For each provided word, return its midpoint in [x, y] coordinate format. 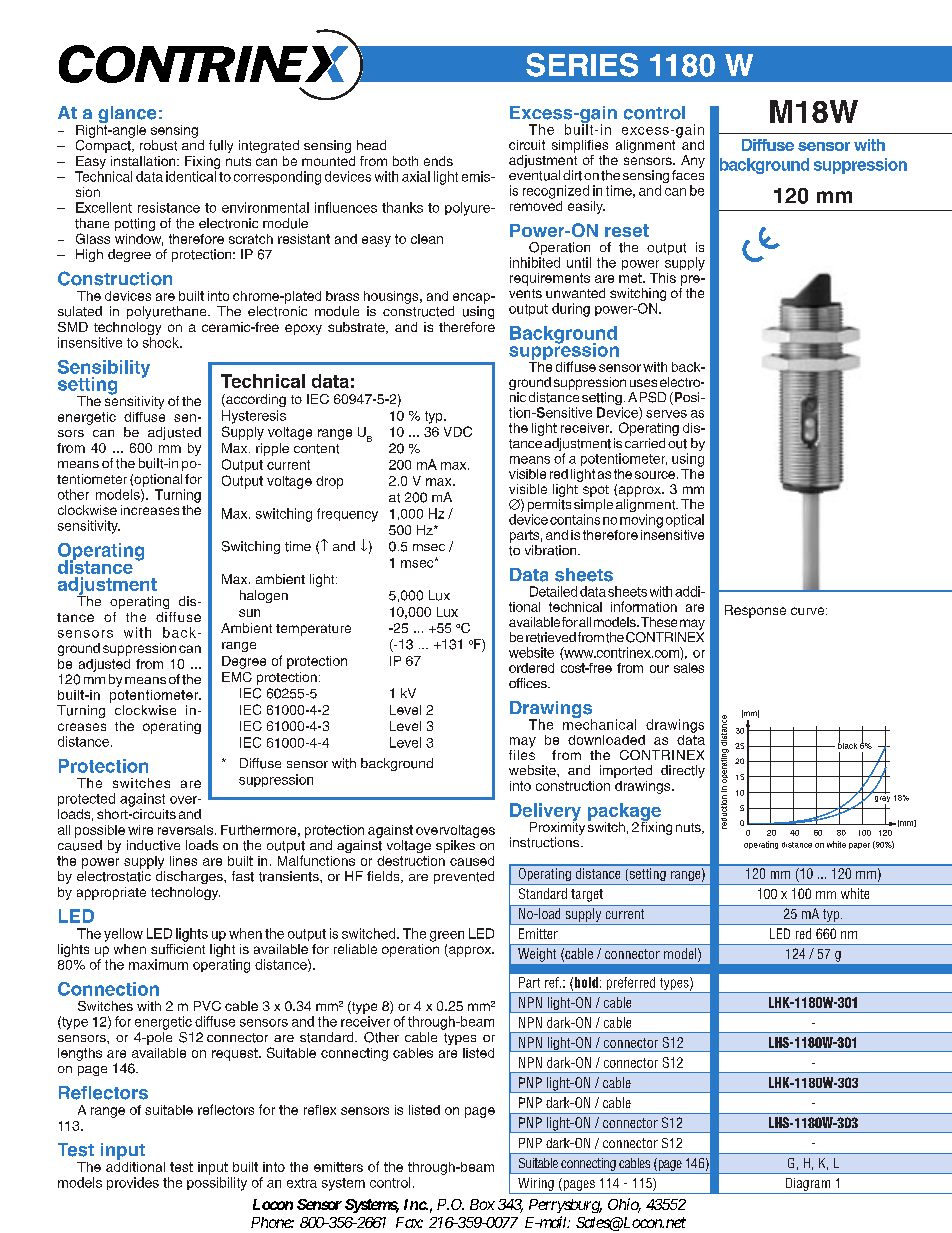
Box [482, 1204]
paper [859, 846]
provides [133, 1183]
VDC [458, 431]
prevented [464, 877]
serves [666, 414]
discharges [190, 877]
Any [693, 161]
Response [755, 611]
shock [162, 342]
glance [126, 116]
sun [249, 613]
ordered [531, 668]
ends [438, 161]
